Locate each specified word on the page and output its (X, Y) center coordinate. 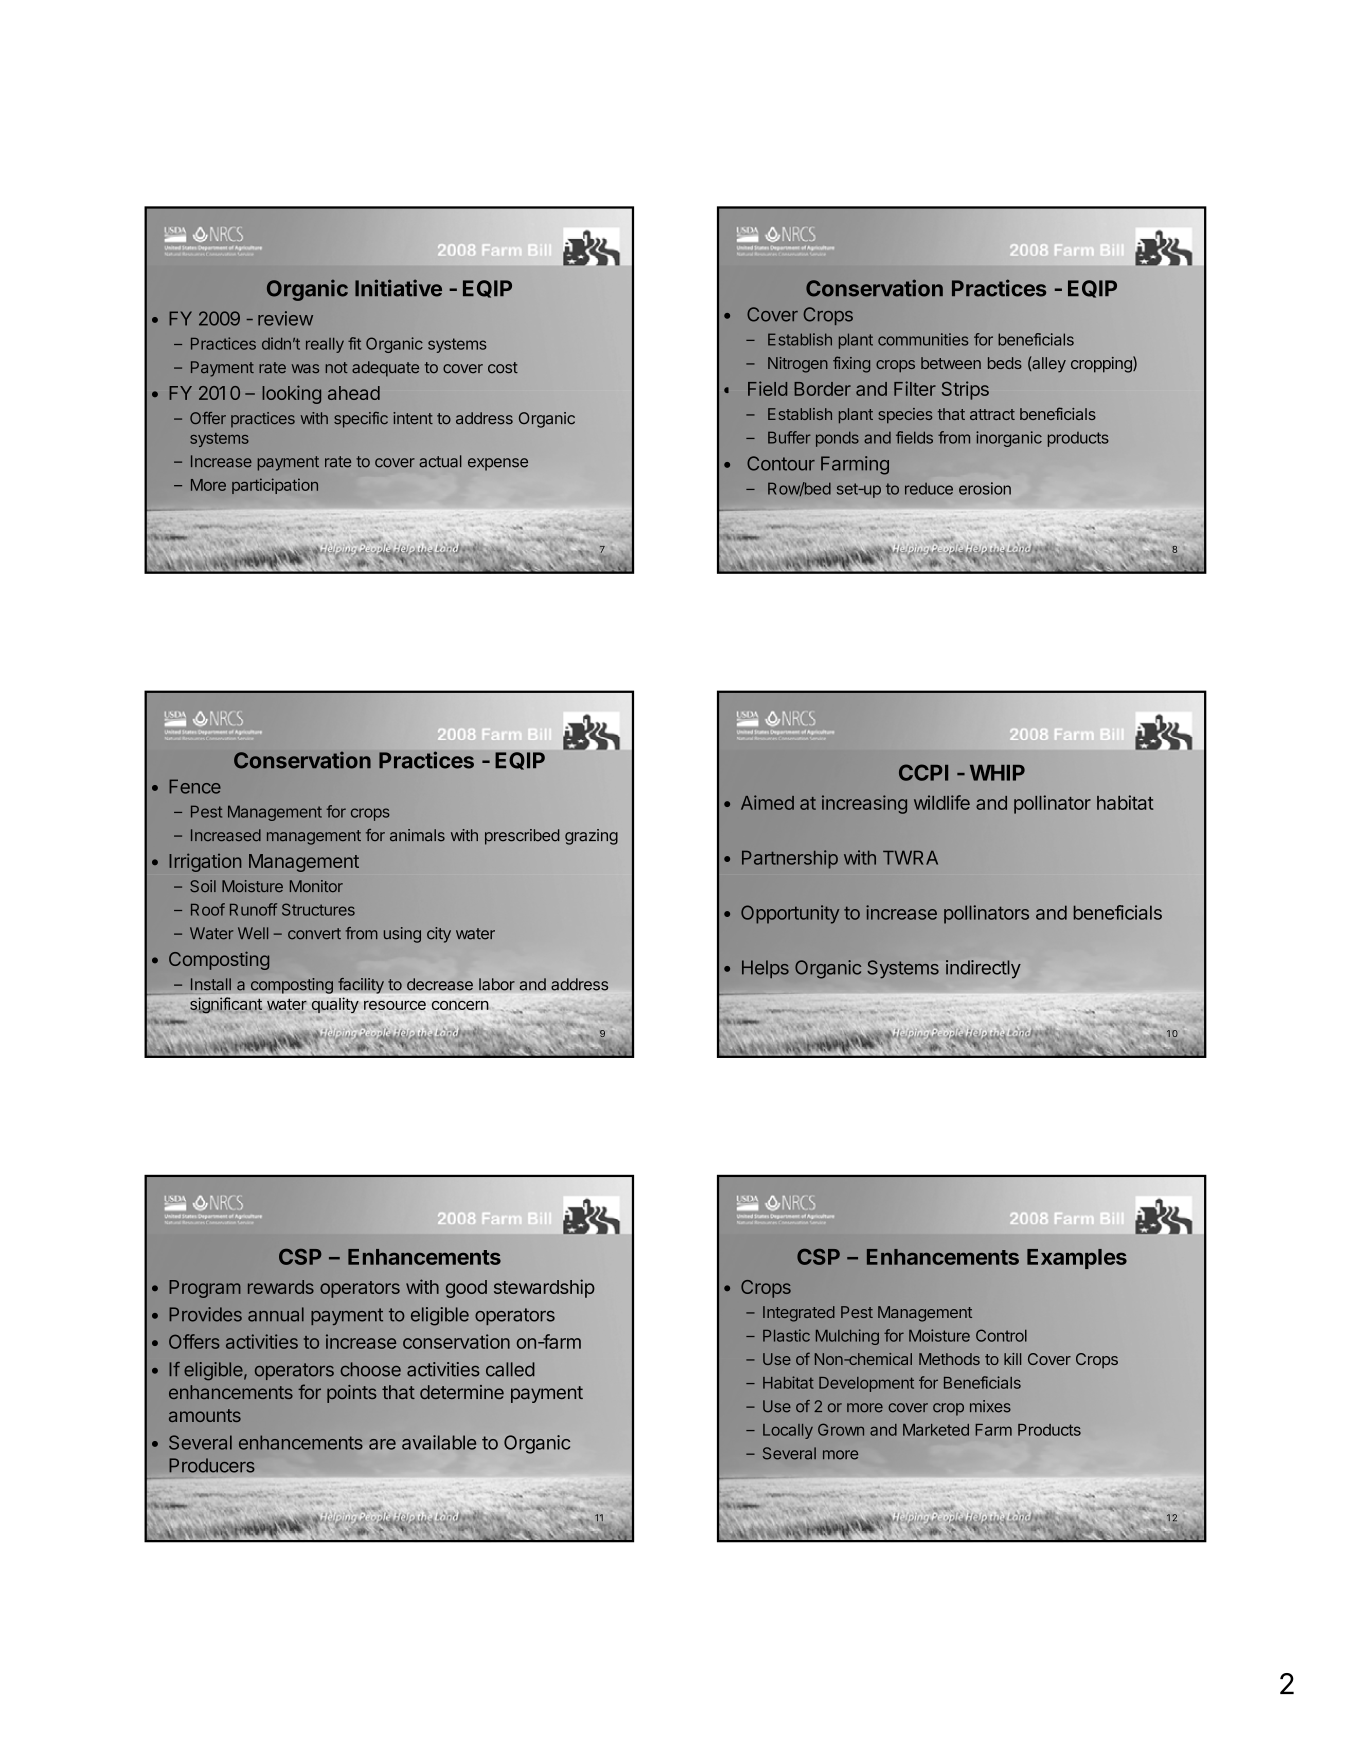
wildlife (942, 802)
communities (923, 339)
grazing (591, 837)
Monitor (316, 886)
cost (503, 368)
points (351, 1394)
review (285, 318)
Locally (788, 1431)
